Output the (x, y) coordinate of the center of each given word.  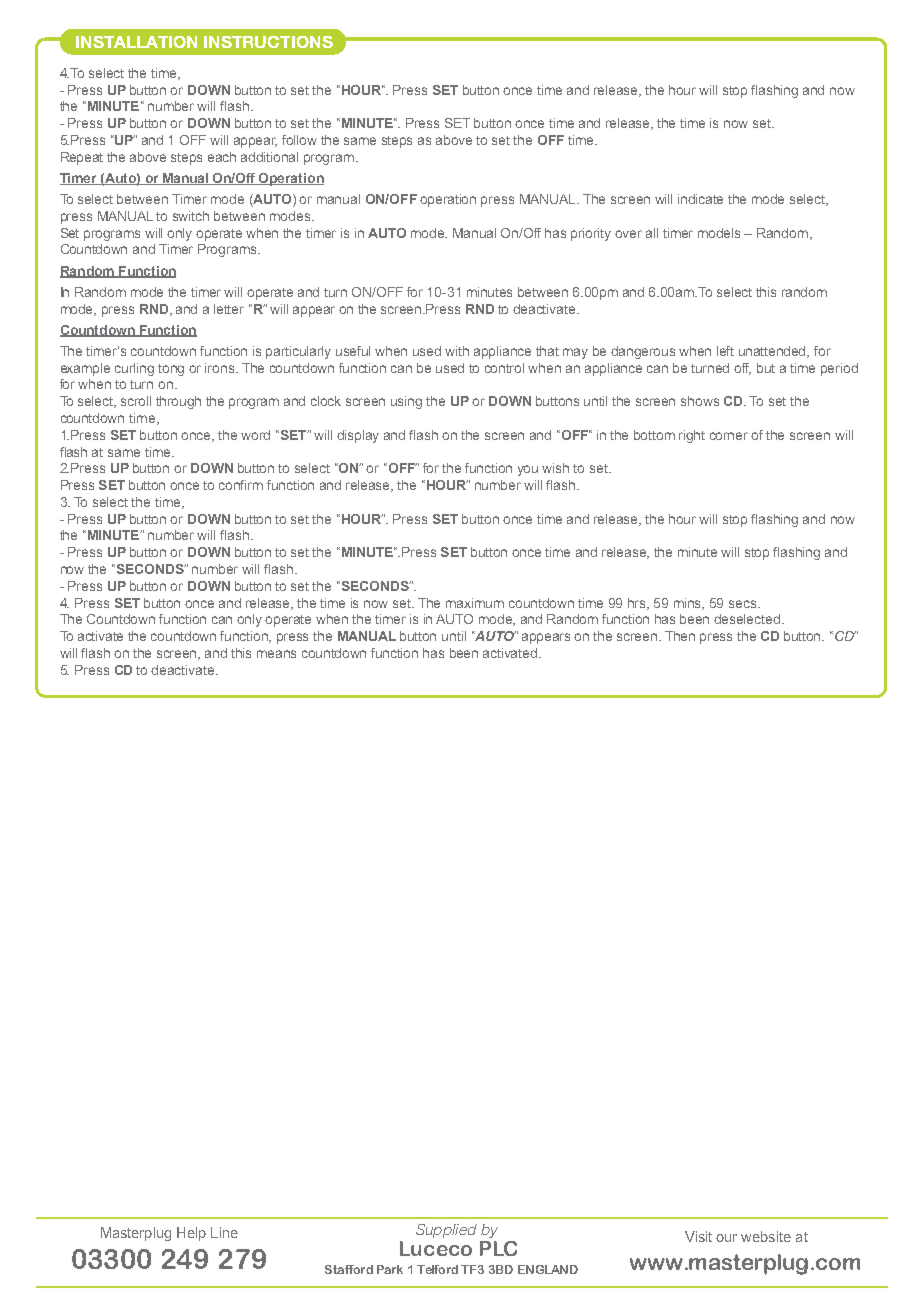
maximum (475, 603)
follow (299, 140)
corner (729, 436)
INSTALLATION (136, 42)
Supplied (446, 1231)
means (276, 654)
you (528, 470)
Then (680, 636)
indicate (700, 199)
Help (191, 1234)
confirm (241, 485)
